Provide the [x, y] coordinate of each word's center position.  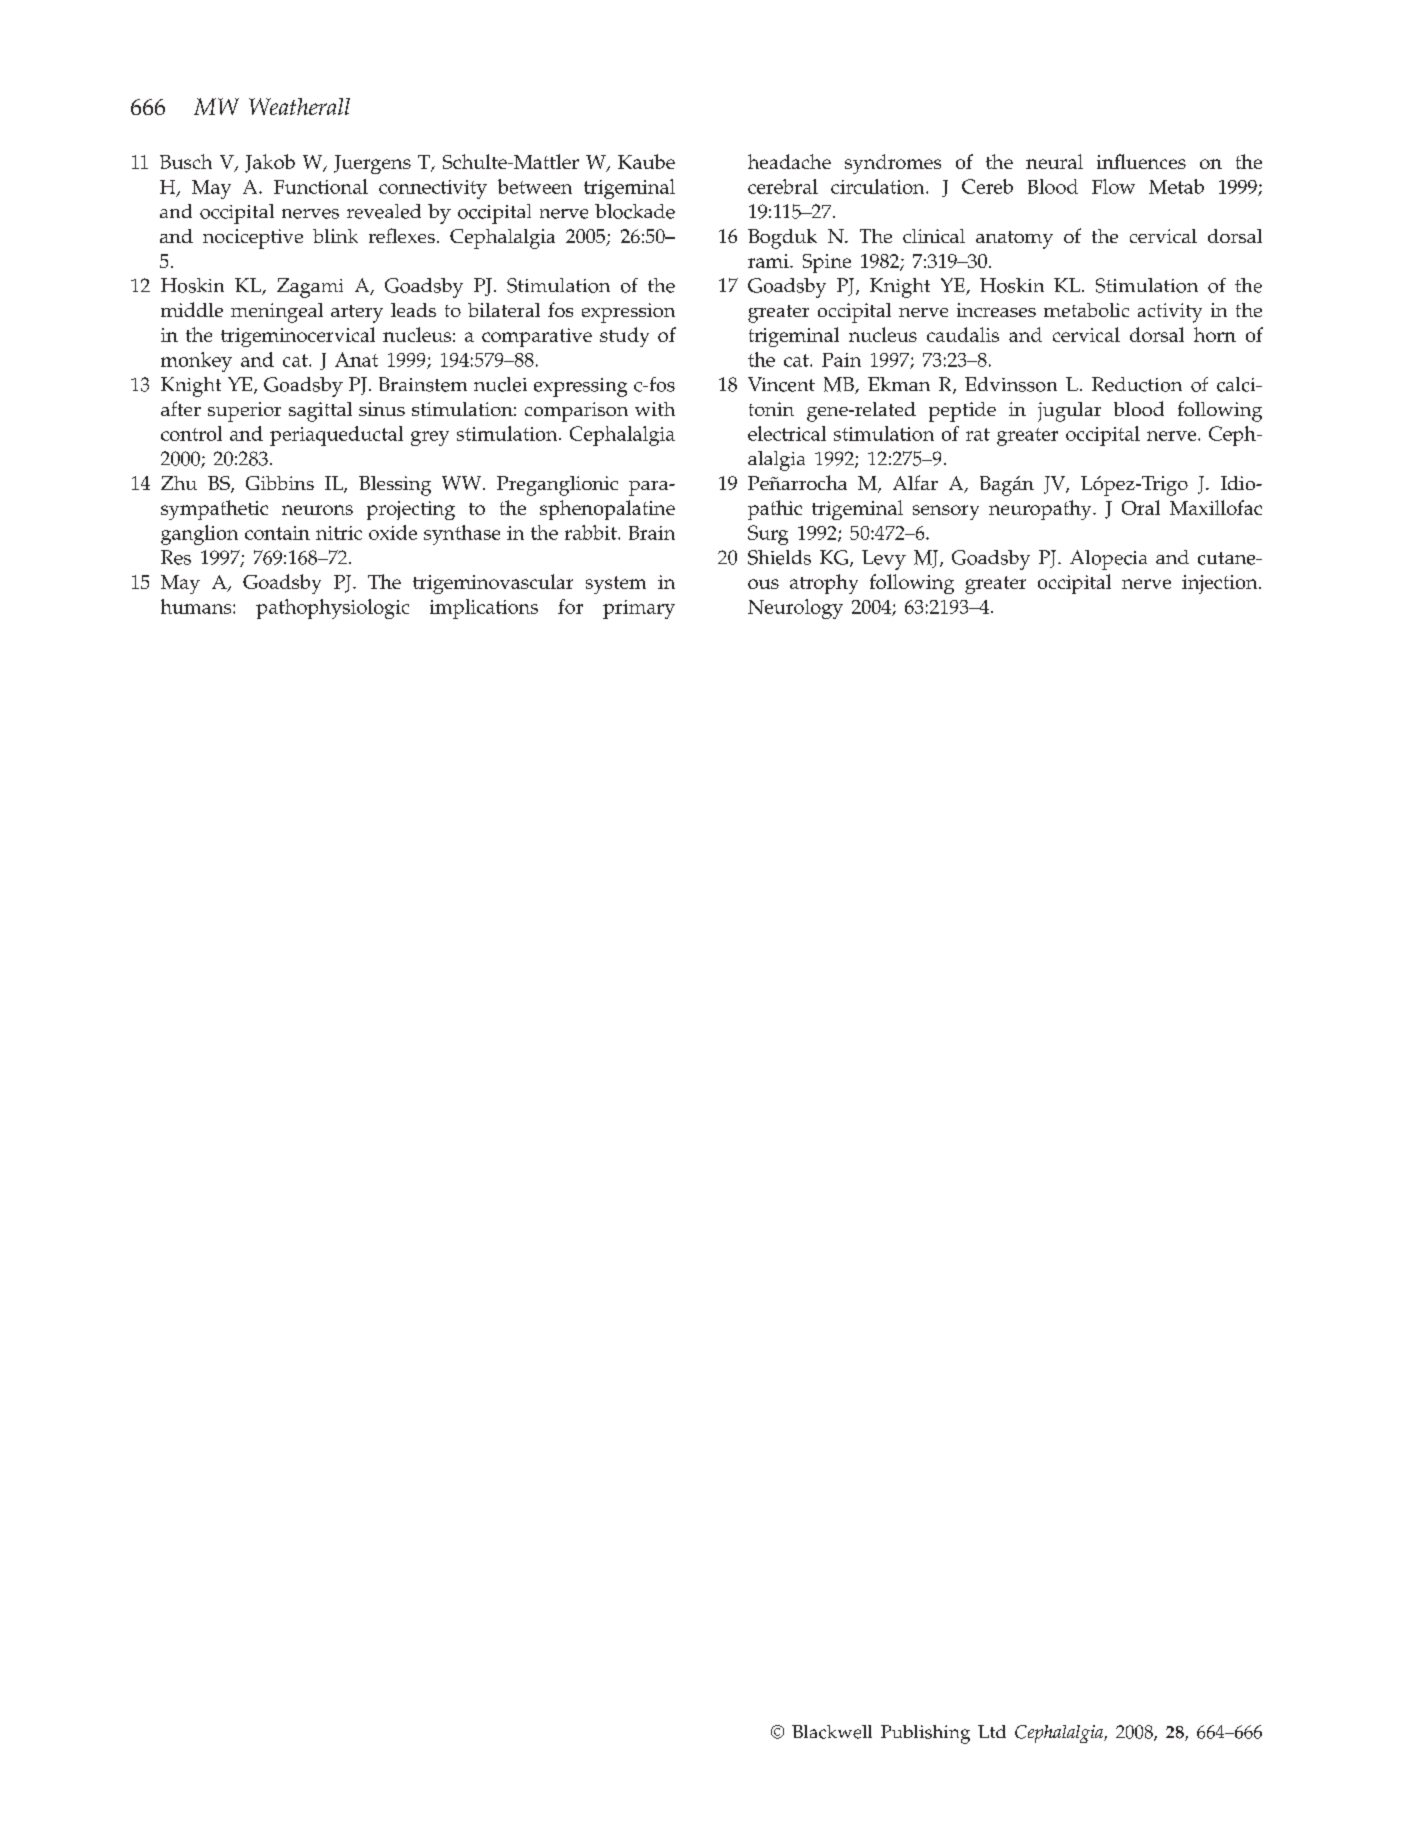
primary [639, 609]
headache [789, 161]
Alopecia [1108, 560]
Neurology [795, 609]
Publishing [925, 1734]
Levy [884, 560]
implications [484, 609]
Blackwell [832, 1732]
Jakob [270, 163]
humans [197, 606]
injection [1221, 584]
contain [277, 533]
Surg [768, 535]
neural [1054, 161]
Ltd [992, 1731]
